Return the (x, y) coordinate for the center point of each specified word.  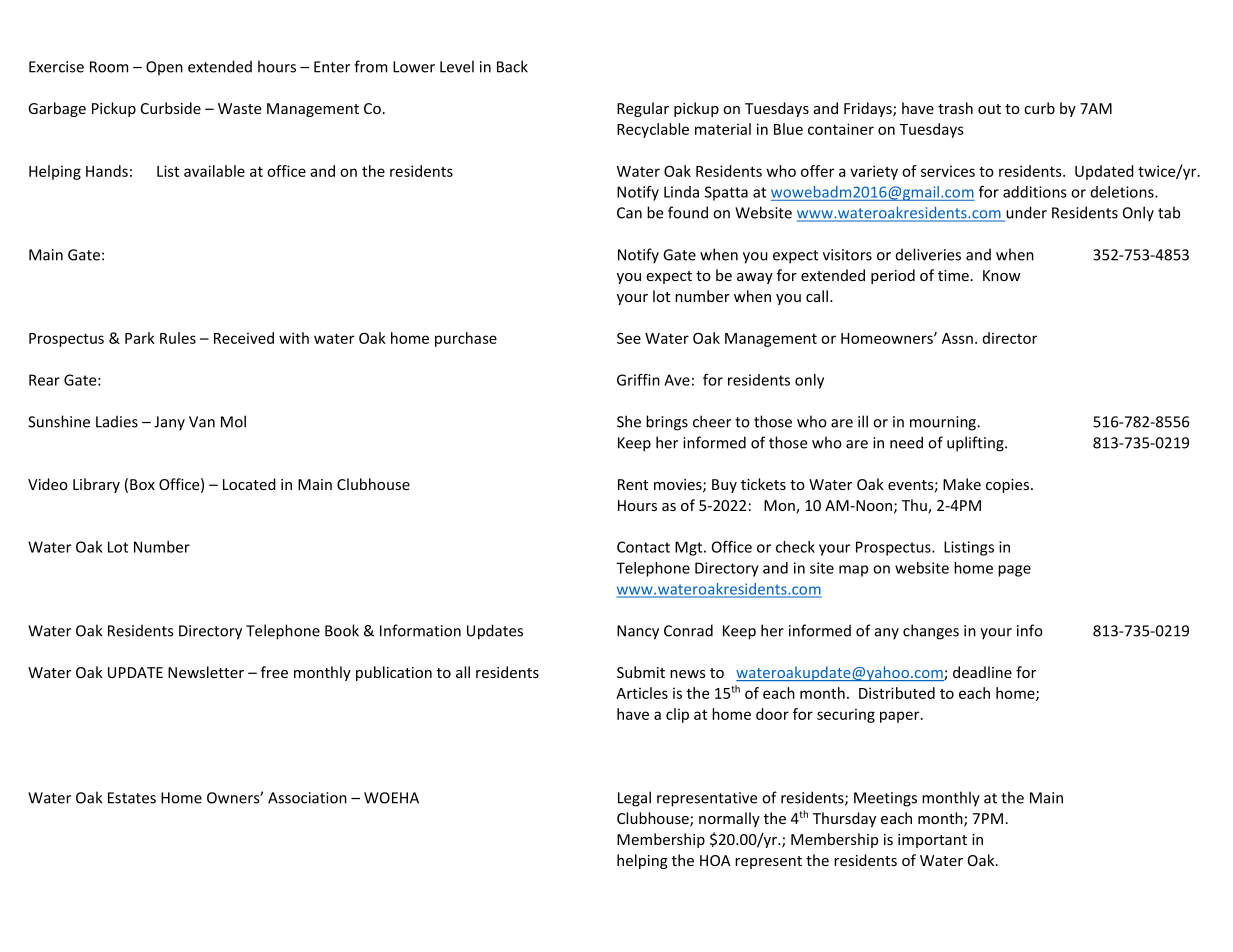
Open (164, 68)
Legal (634, 799)
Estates (132, 798)
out (989, 109)
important (932, 841)
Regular (643, 109)
